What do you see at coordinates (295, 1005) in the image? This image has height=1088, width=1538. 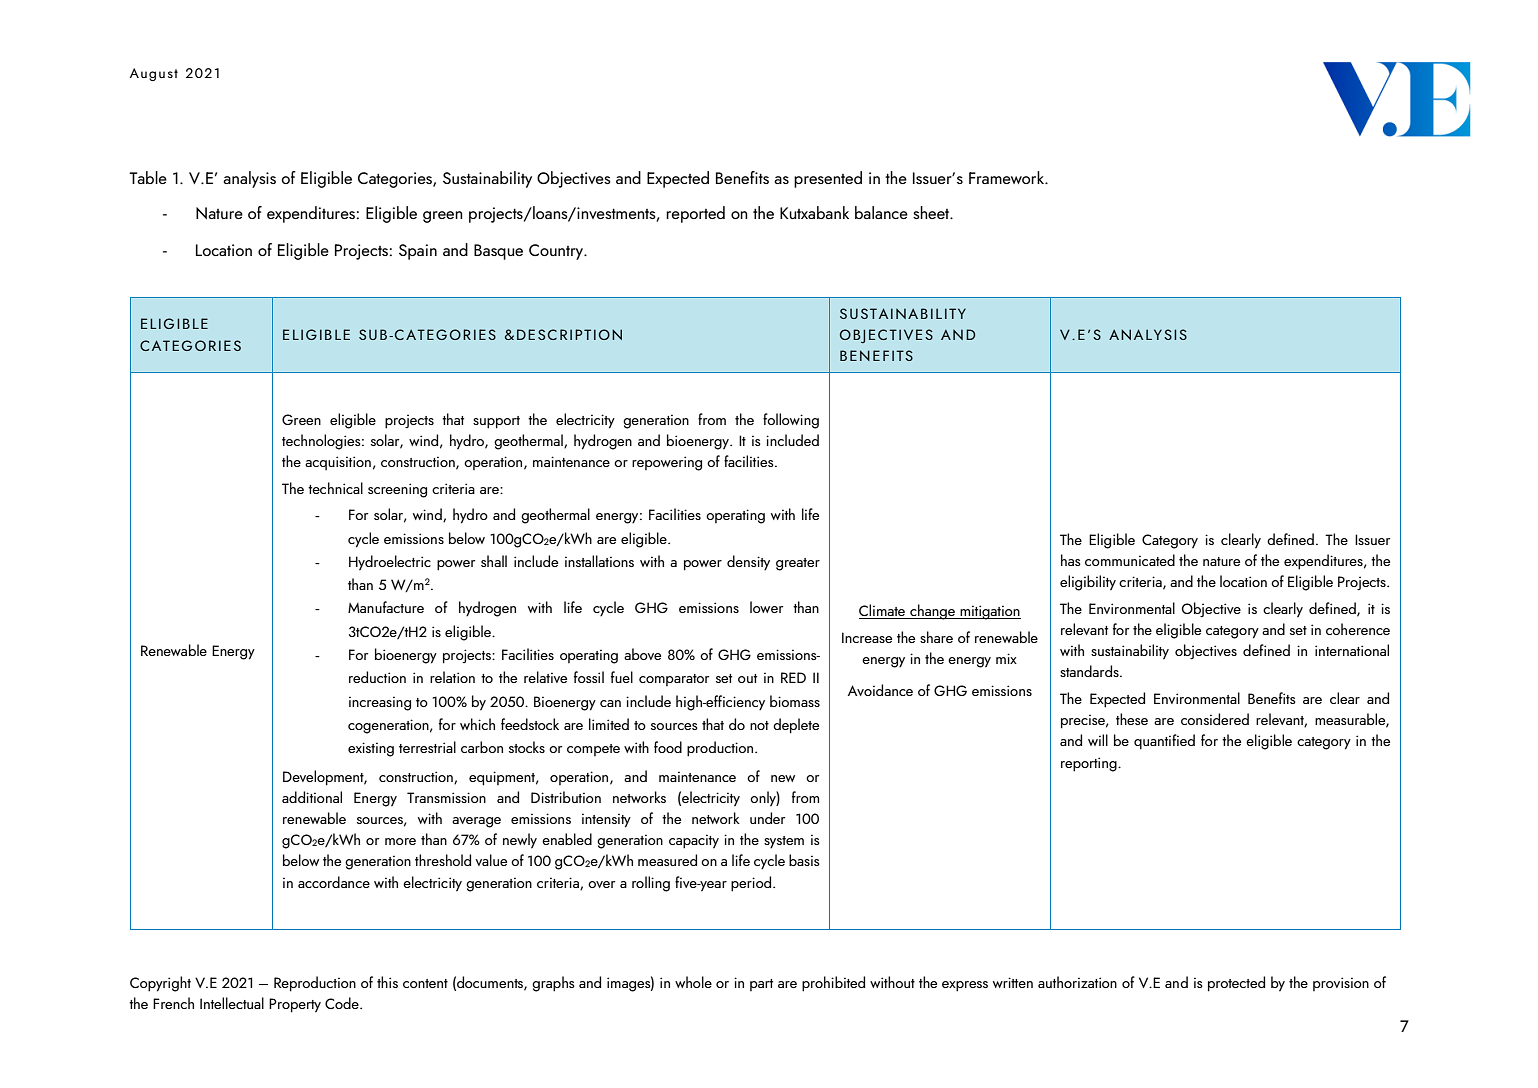 I see `Property` at bounding box center [295, 1005].
